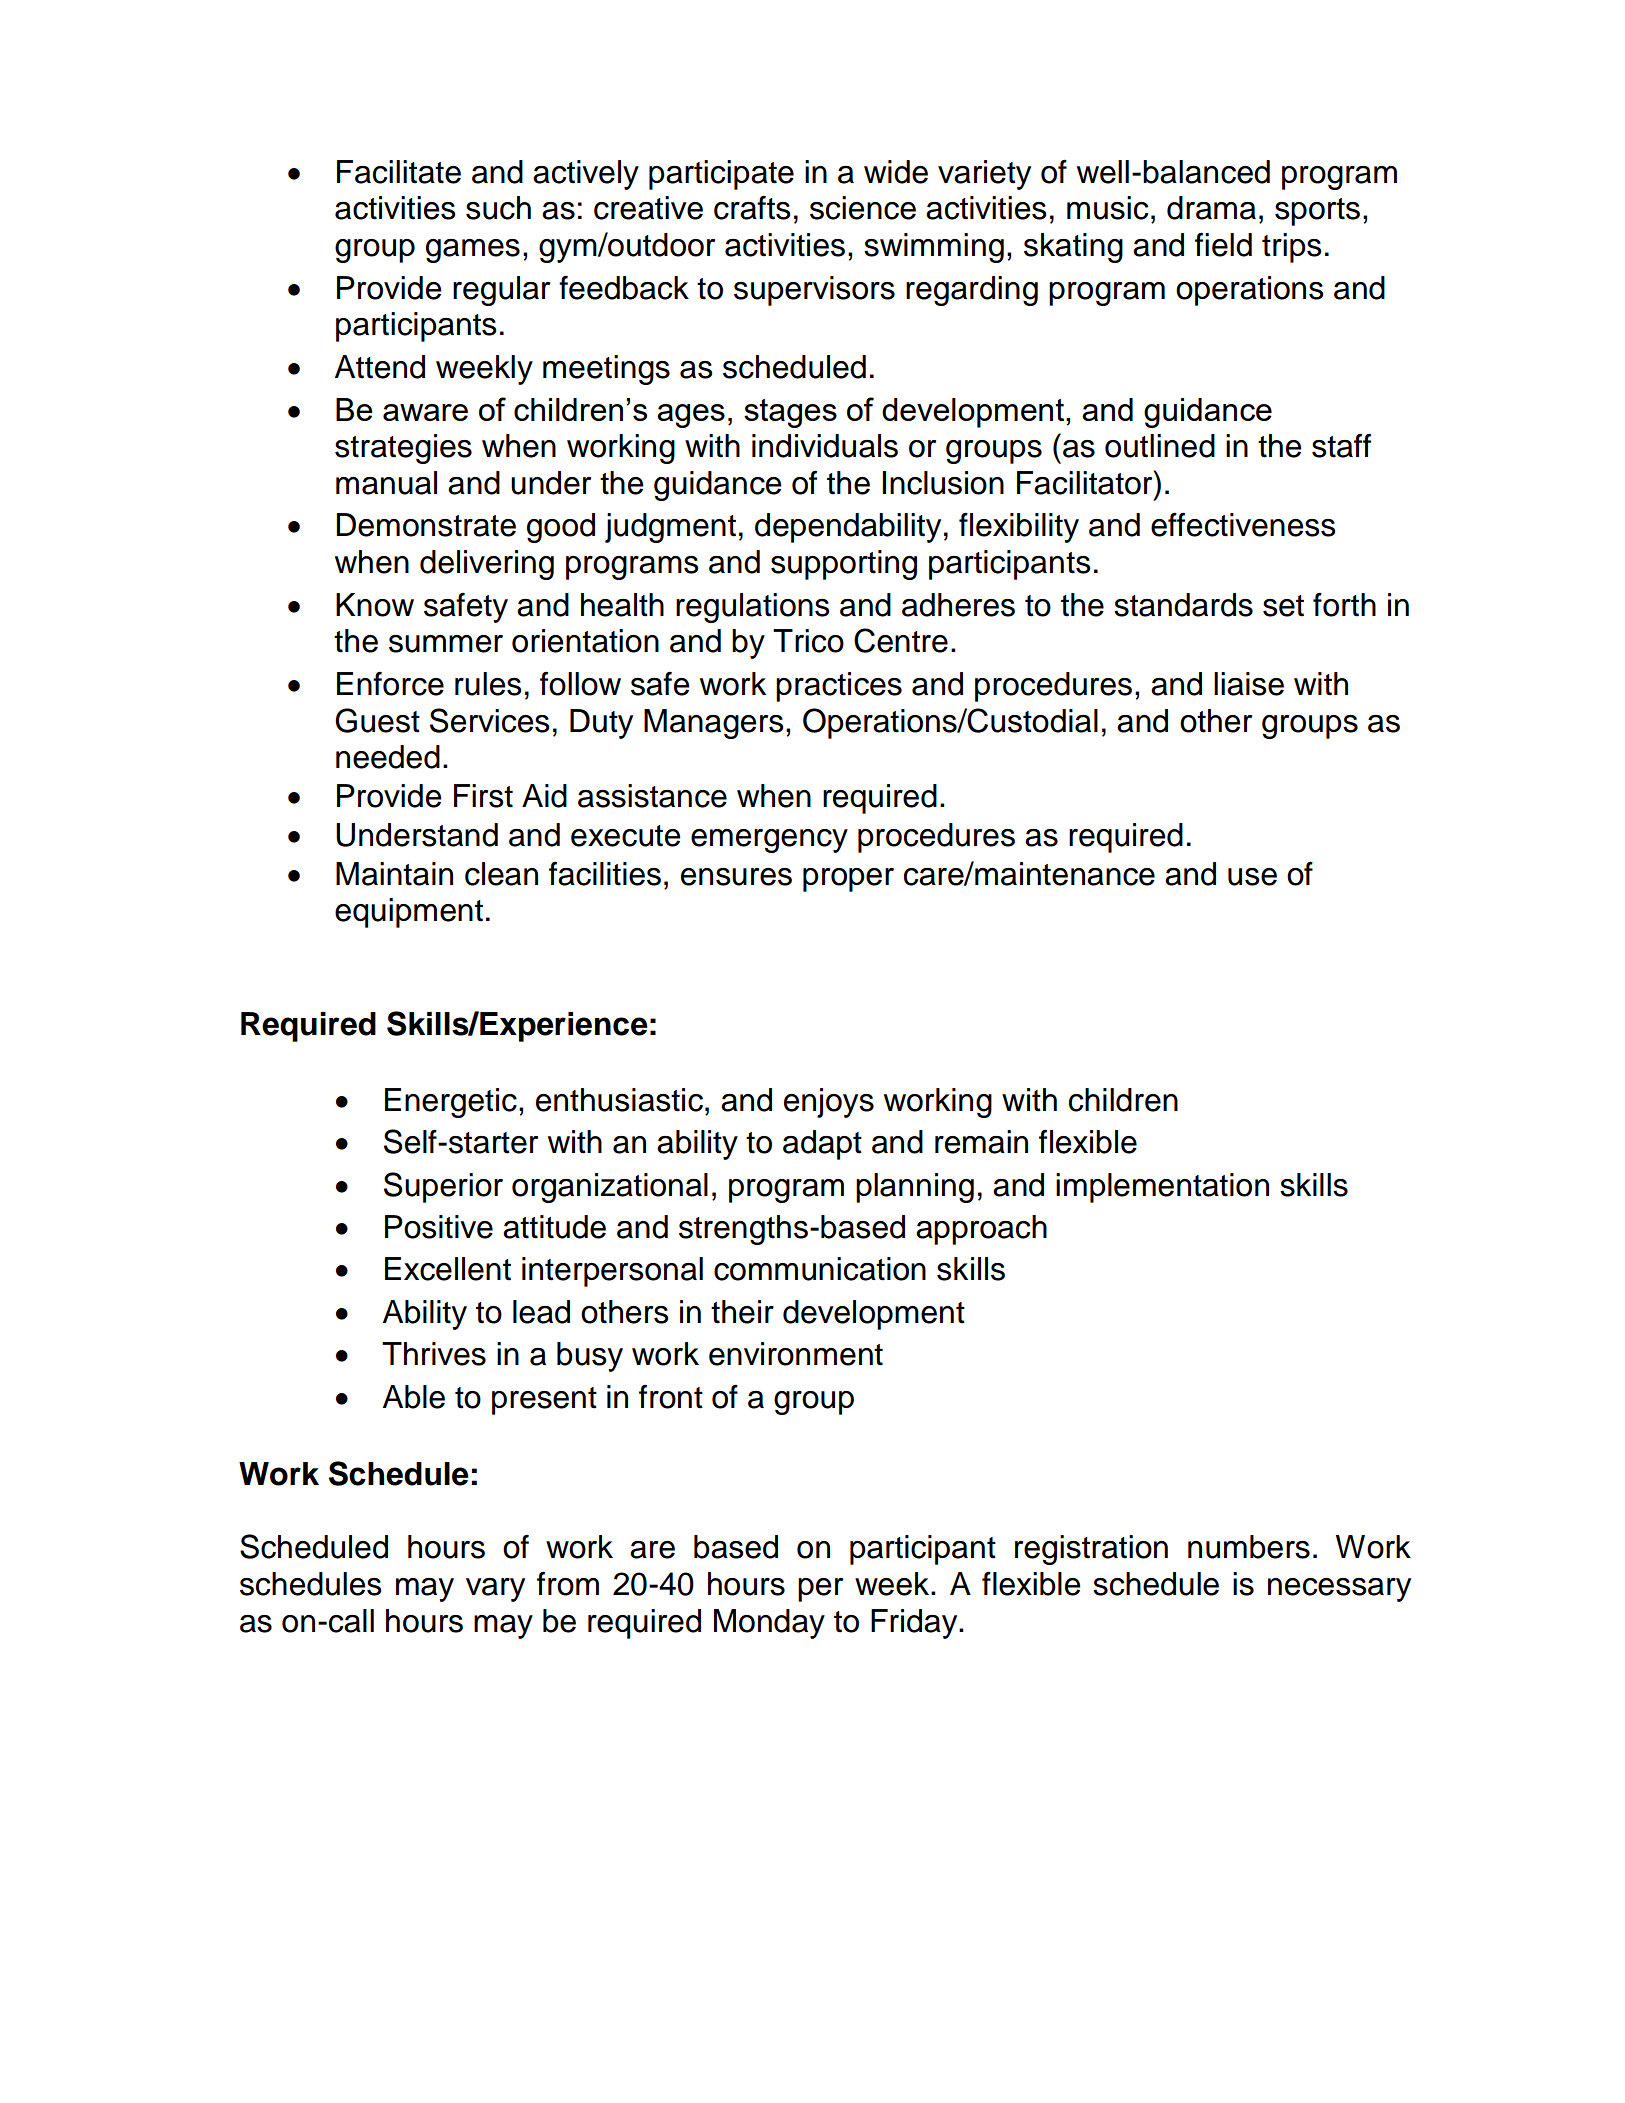  I want to click on use, so click(1252, 877).
